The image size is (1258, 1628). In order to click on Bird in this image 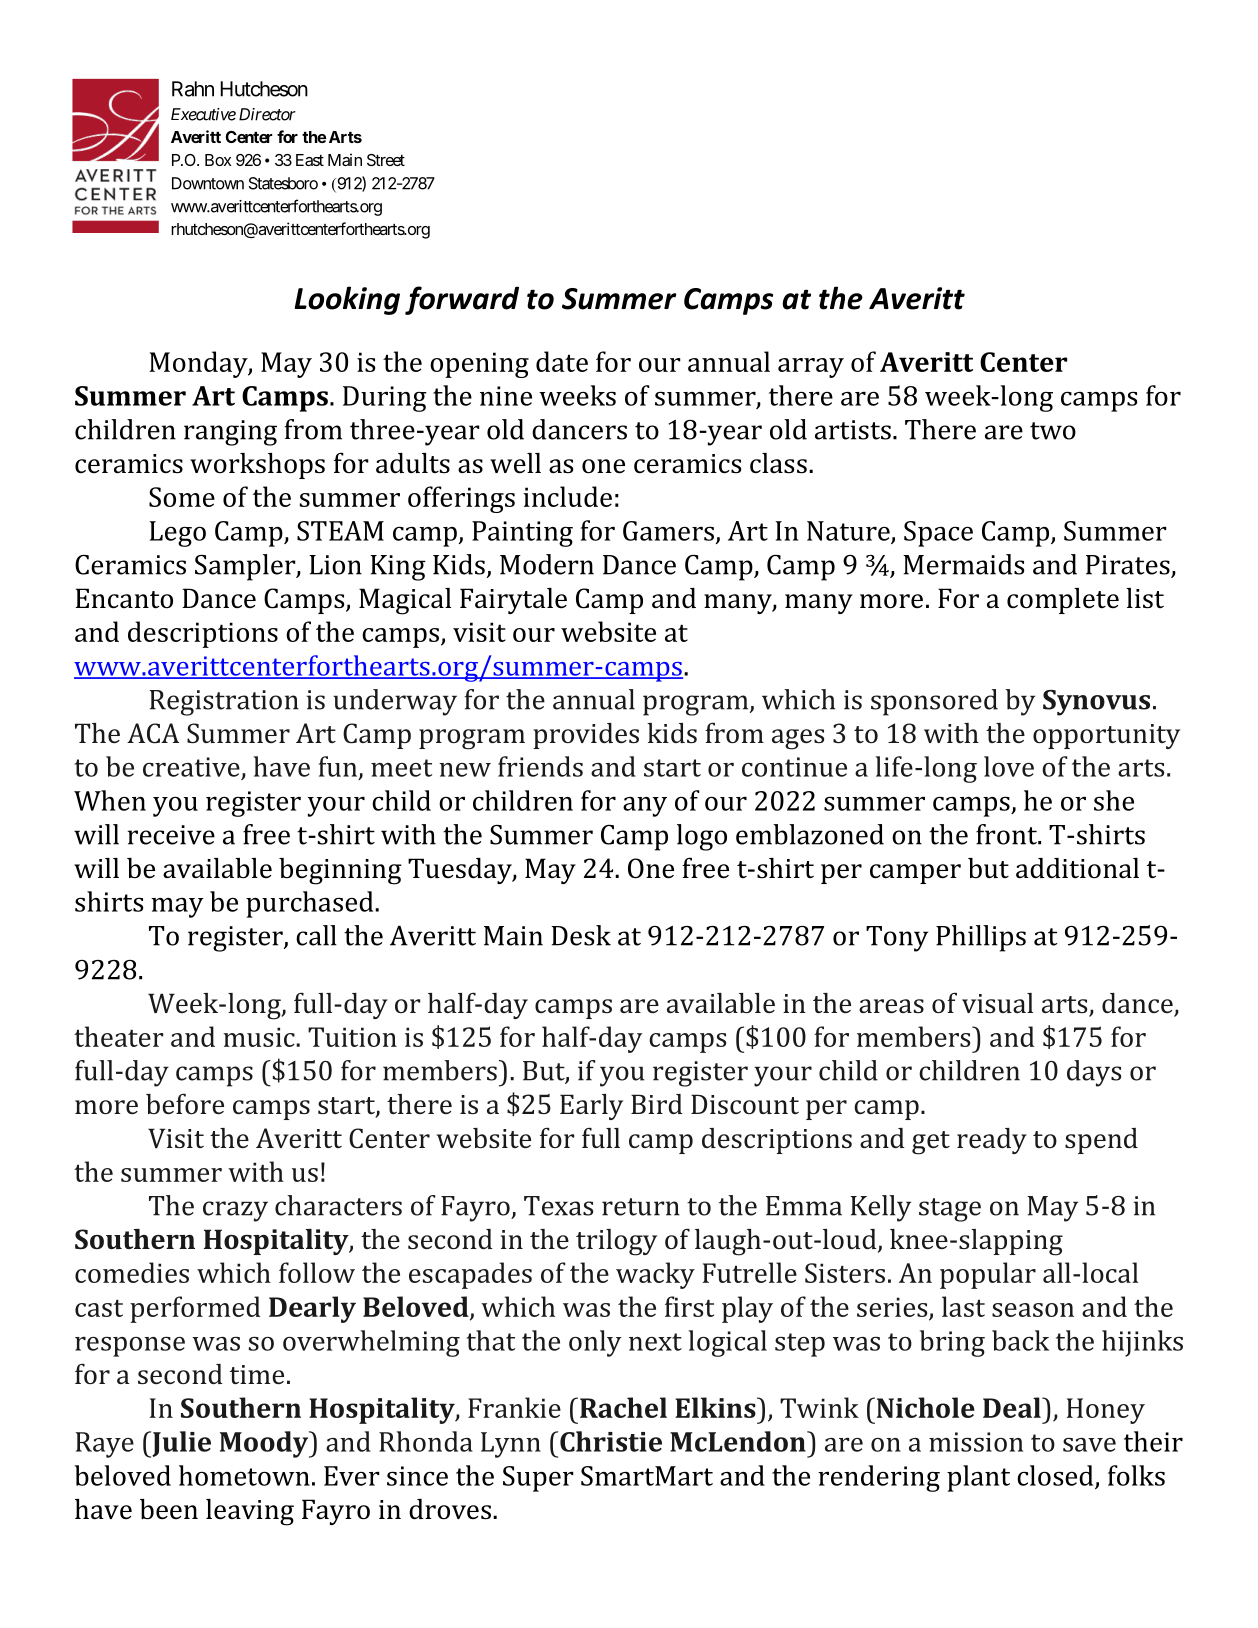, I will do `click(657, 1104)`.
